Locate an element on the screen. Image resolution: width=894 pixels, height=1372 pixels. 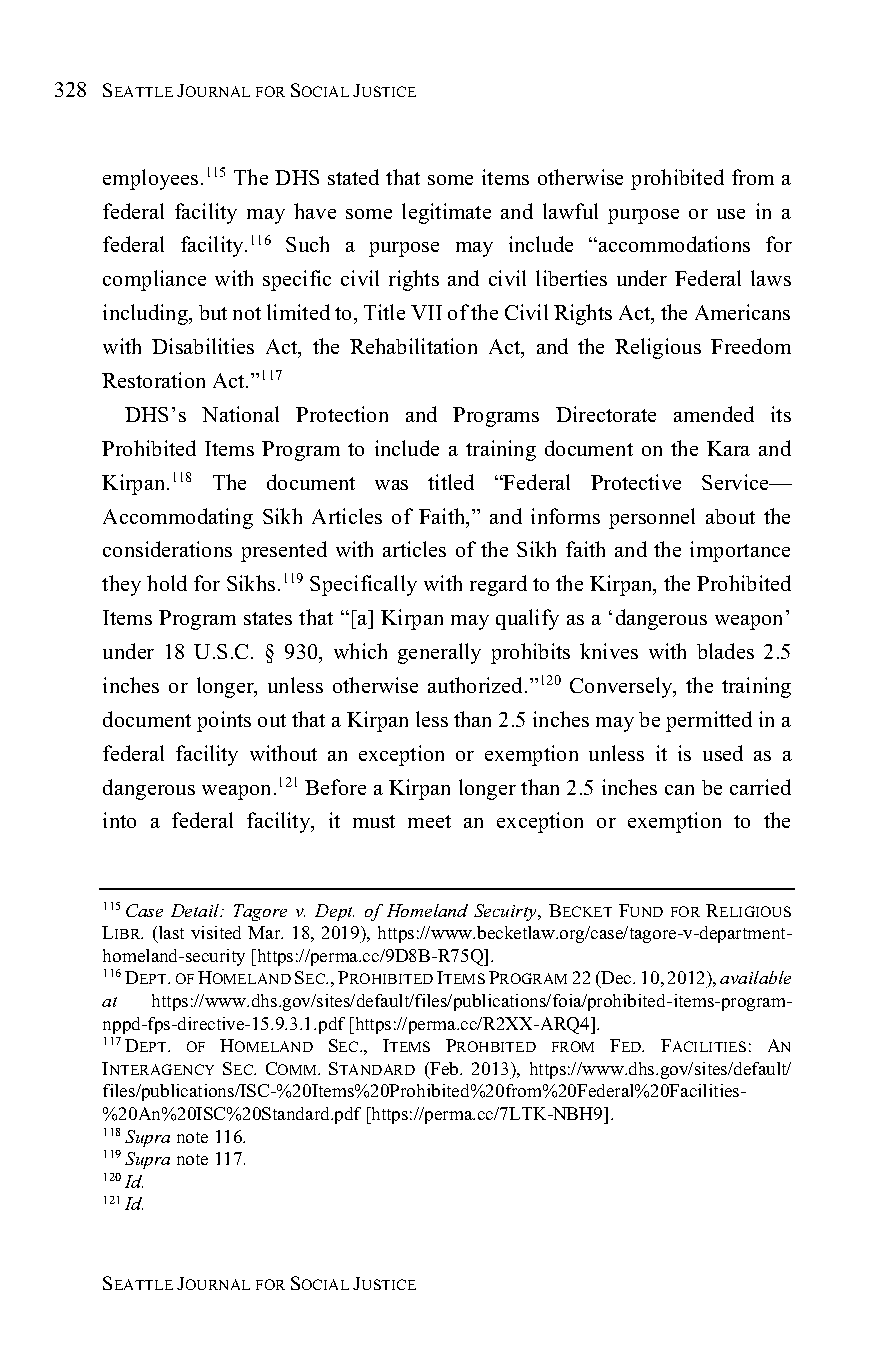
employees is located at coordinates (150, 179).
